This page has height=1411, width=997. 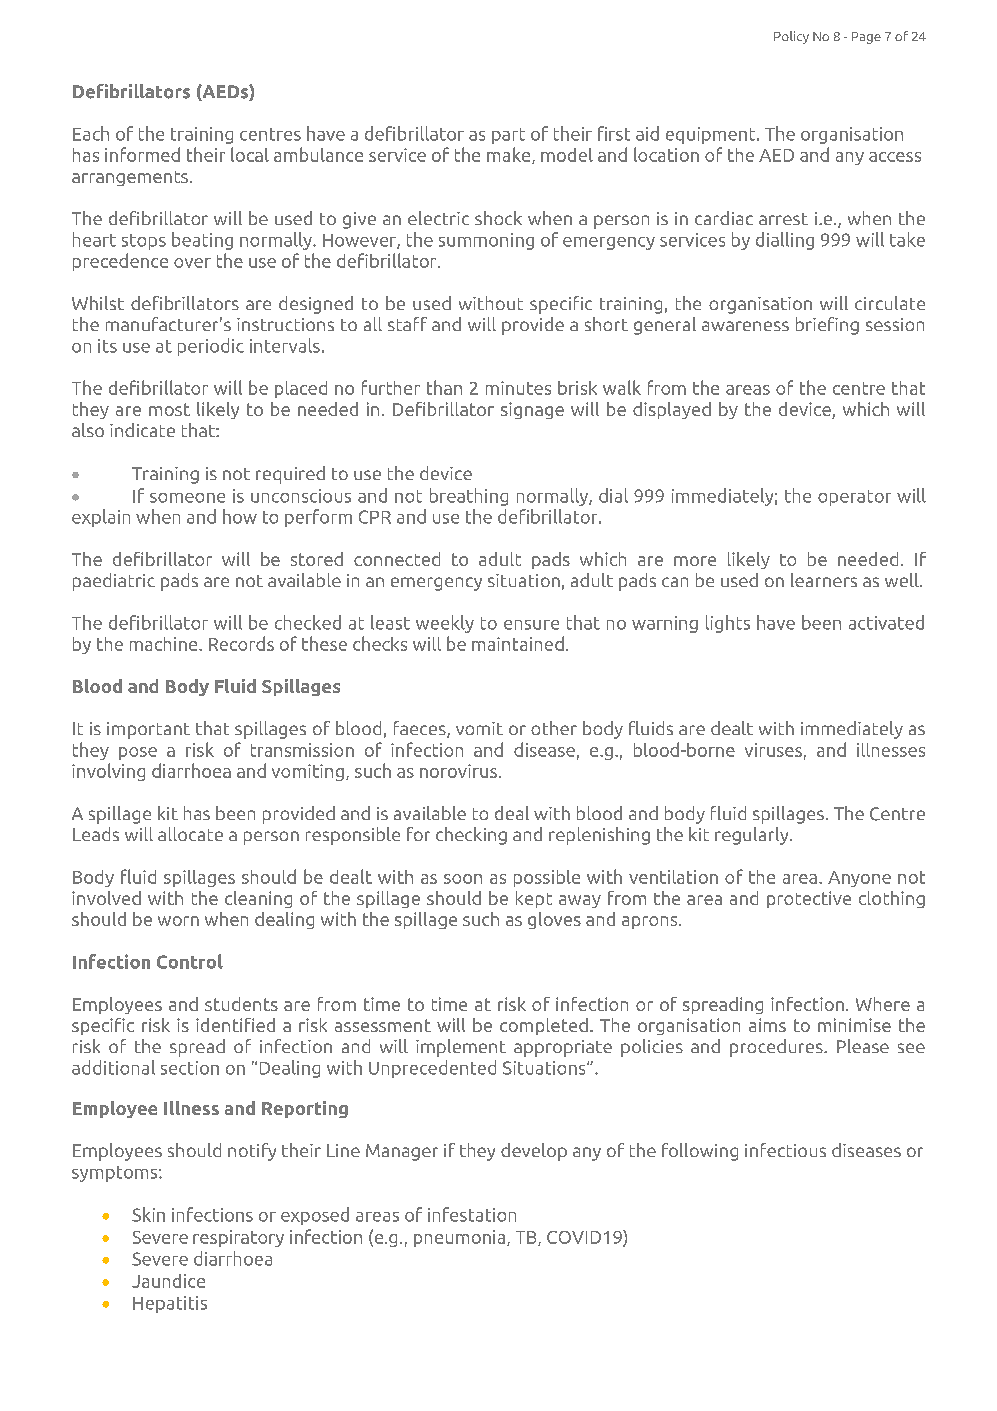 I want to click on informed, so click(x=142, y=154).
